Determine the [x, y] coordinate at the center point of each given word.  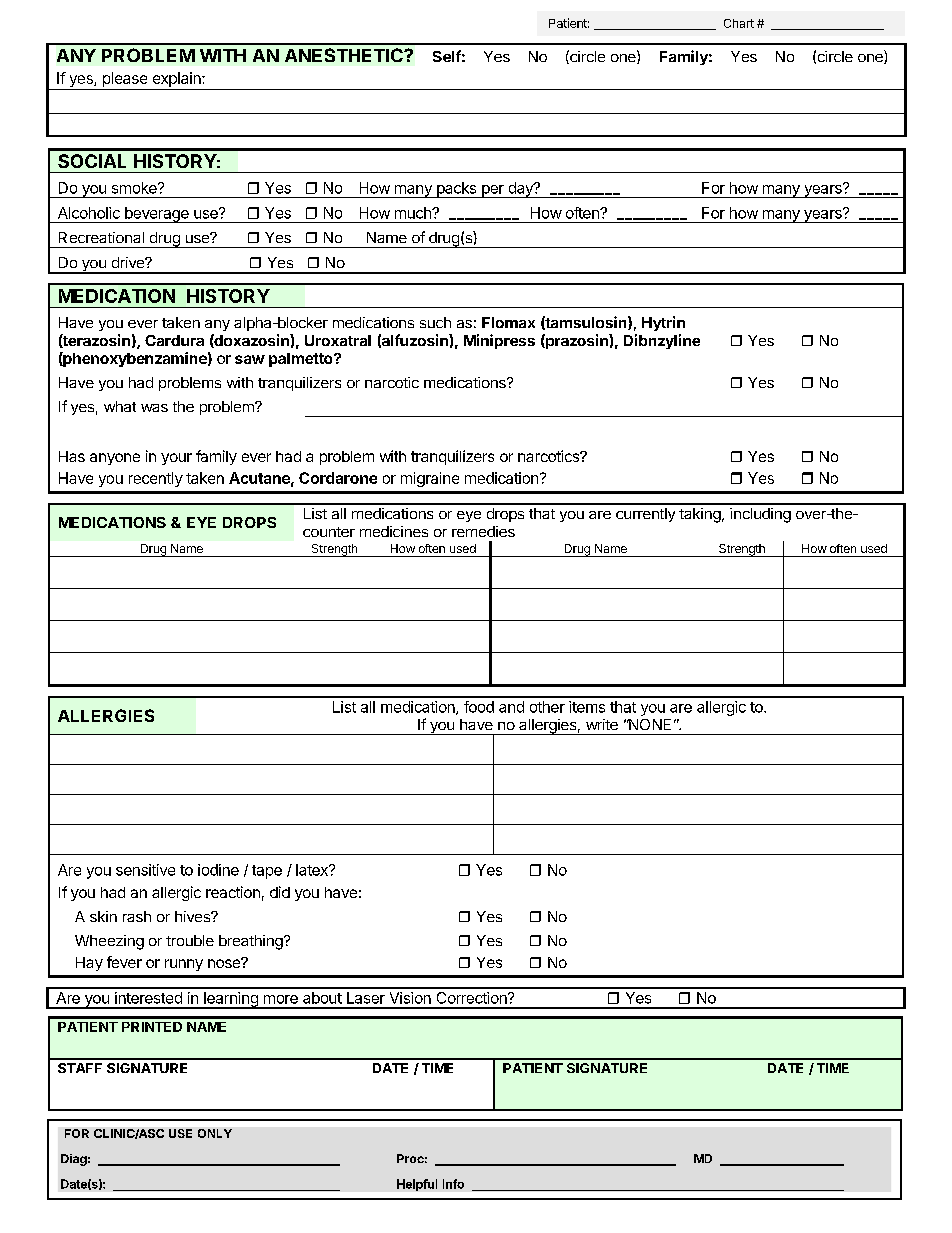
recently [156, 479]
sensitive [145, 870]
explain [178, 79]
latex [313, 870]
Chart [739, 23]
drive [129, 262]
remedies [483, 531]
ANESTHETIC [345, 55]
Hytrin [663, 323]
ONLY [215, 1133]
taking [700, 515]
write [602, 724]
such [435, 322]
